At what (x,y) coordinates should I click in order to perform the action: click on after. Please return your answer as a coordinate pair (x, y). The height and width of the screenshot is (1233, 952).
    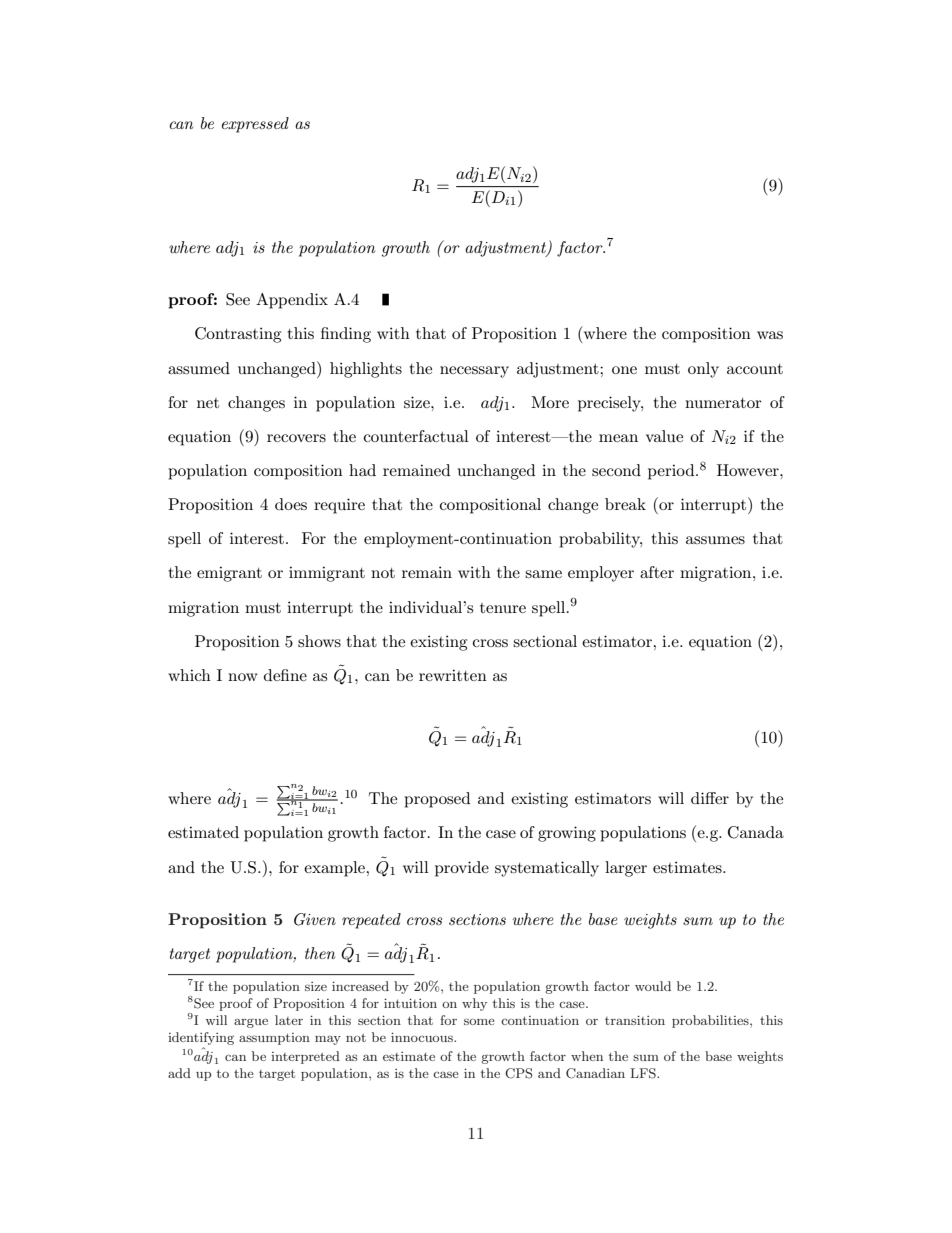
    Looking at the image, I should click on (657, 572).
